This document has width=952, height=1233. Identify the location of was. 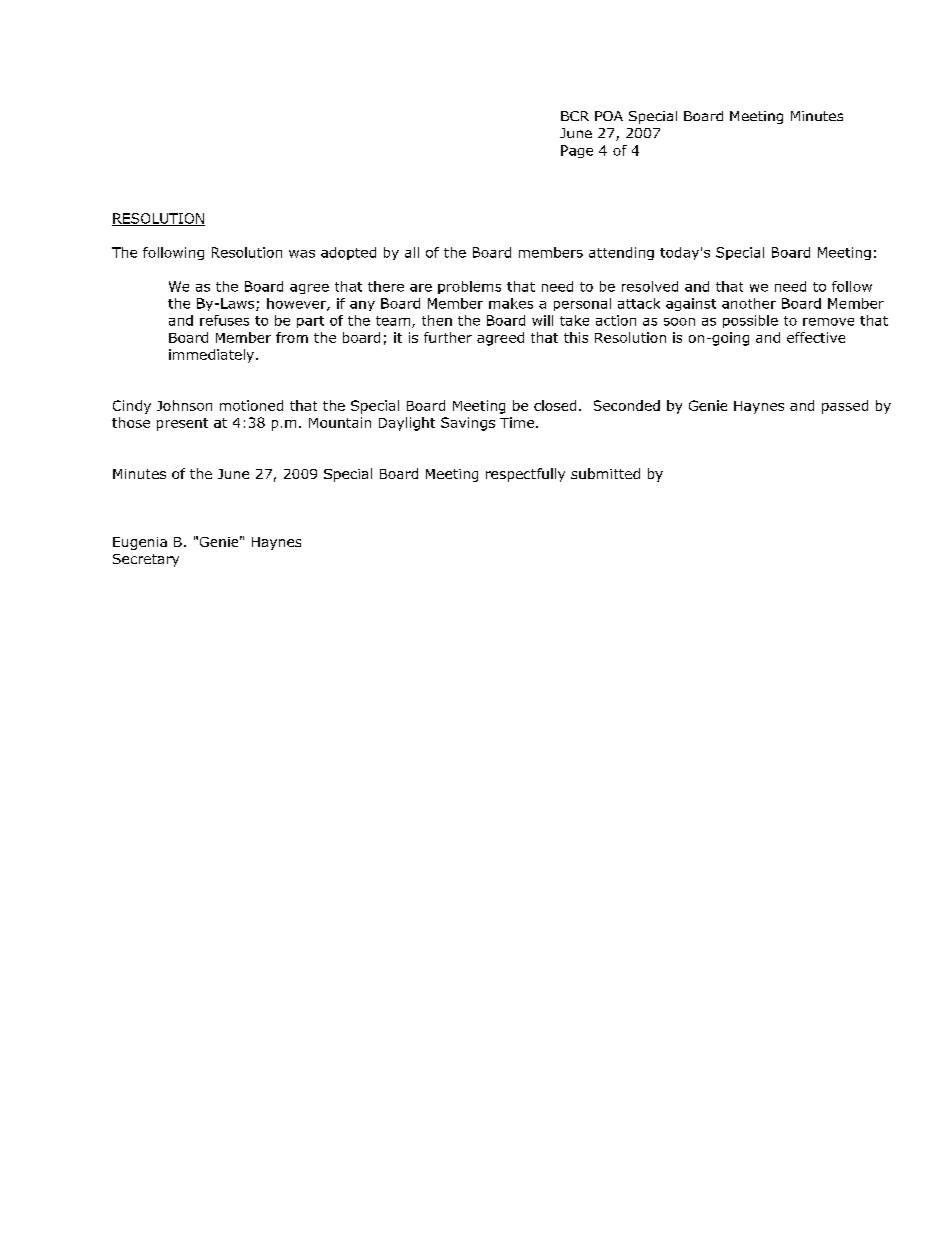
(302, 254).
